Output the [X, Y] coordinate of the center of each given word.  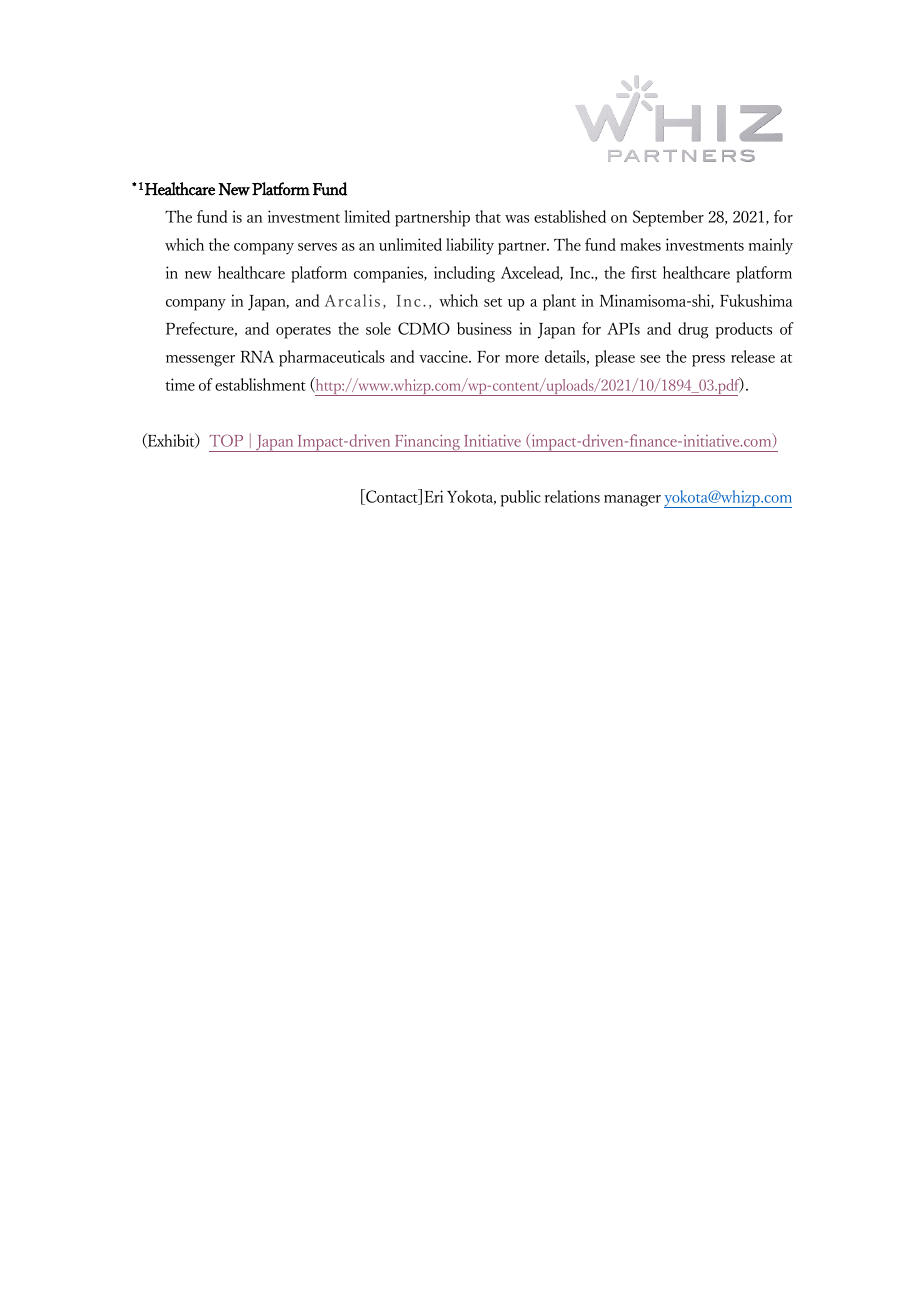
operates [303, 332]
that [488, 216]
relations [572, 496]
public [521, 498]
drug [693, 330]
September [668, 218]
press [708, 361]
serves [317, 247]
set [493, 302]
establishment [260, 384]
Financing [427, 443]
